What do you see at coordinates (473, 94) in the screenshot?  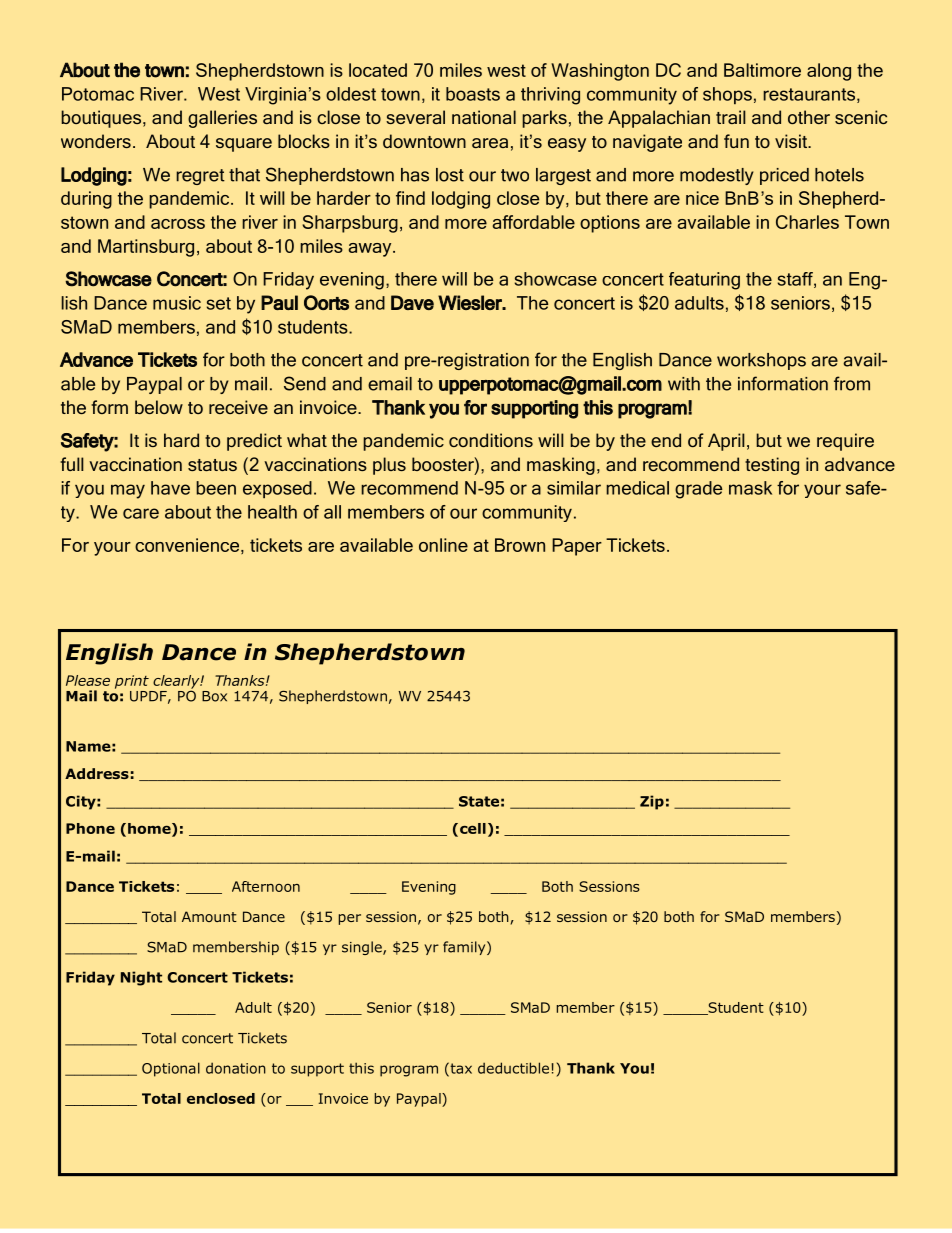 I see `boasts` at bounding box center [473, 94].
